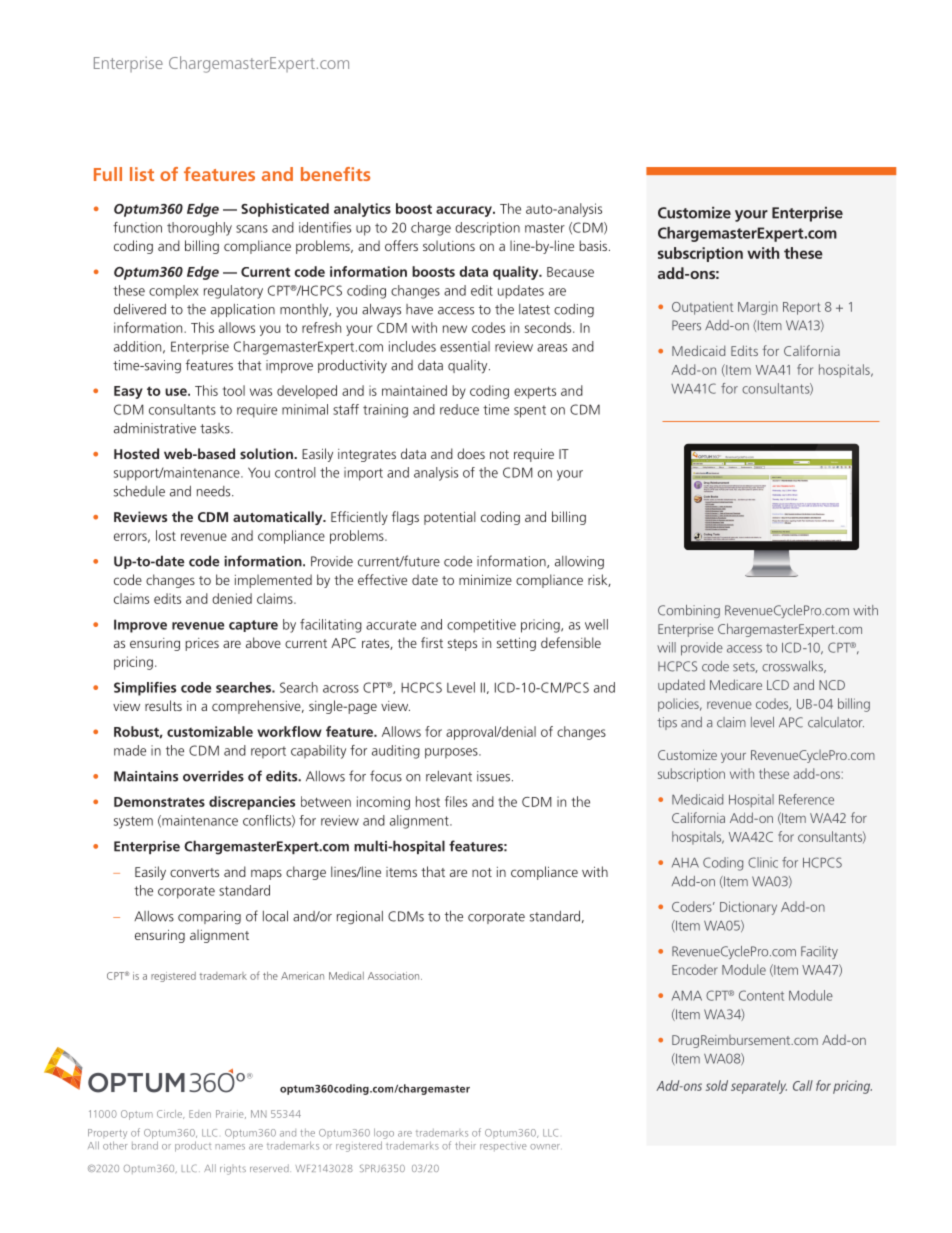 Image resolution: width=952 pixels, height=1233 pixels. What do you see at coordinates (456, 801) in the screenshot?
I see `files` at bounding box center [456, 801].
